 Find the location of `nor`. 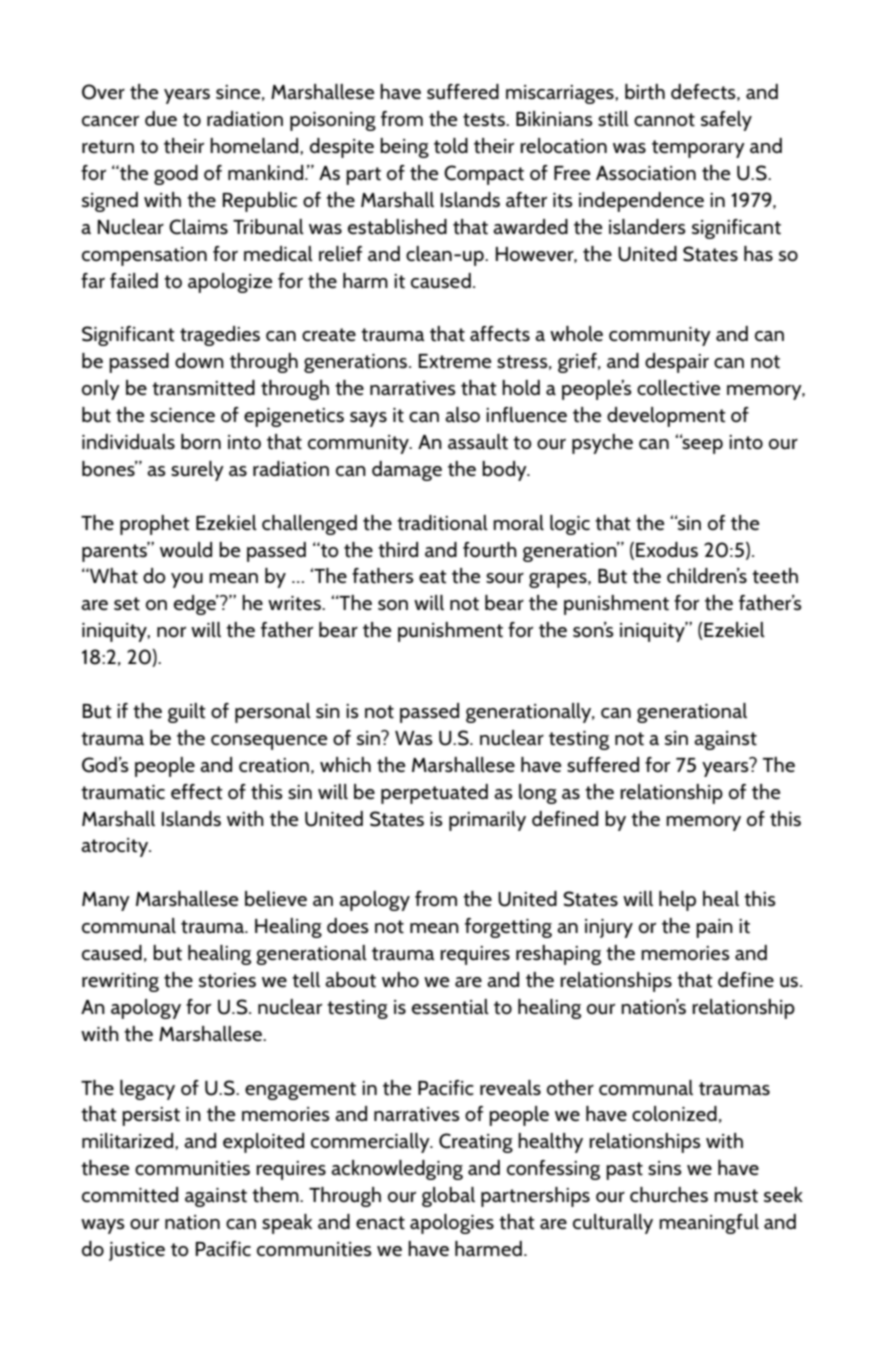

nor is located at coordinates (171, 632).
